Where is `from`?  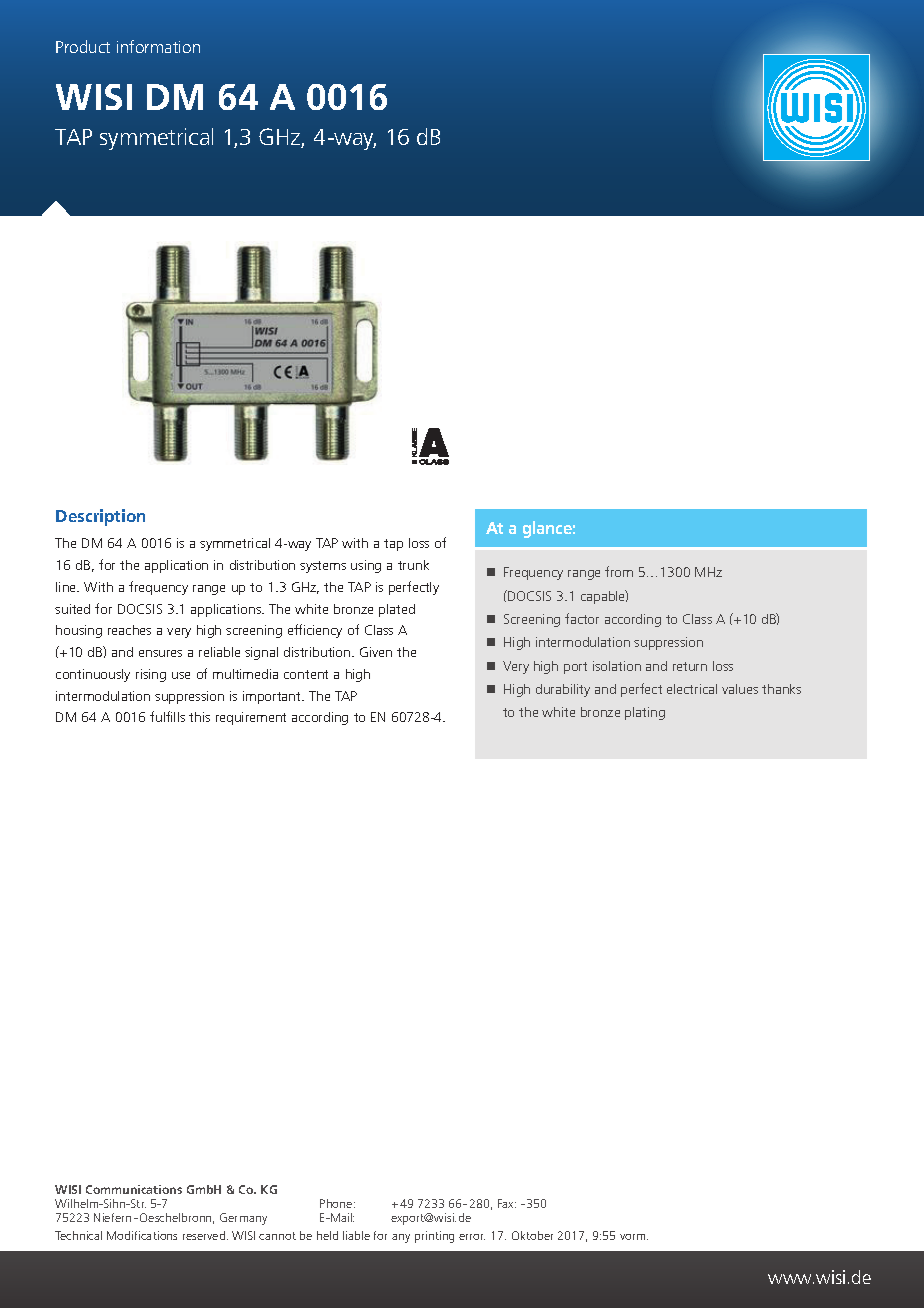
from is located at coordinates (619, 571).
